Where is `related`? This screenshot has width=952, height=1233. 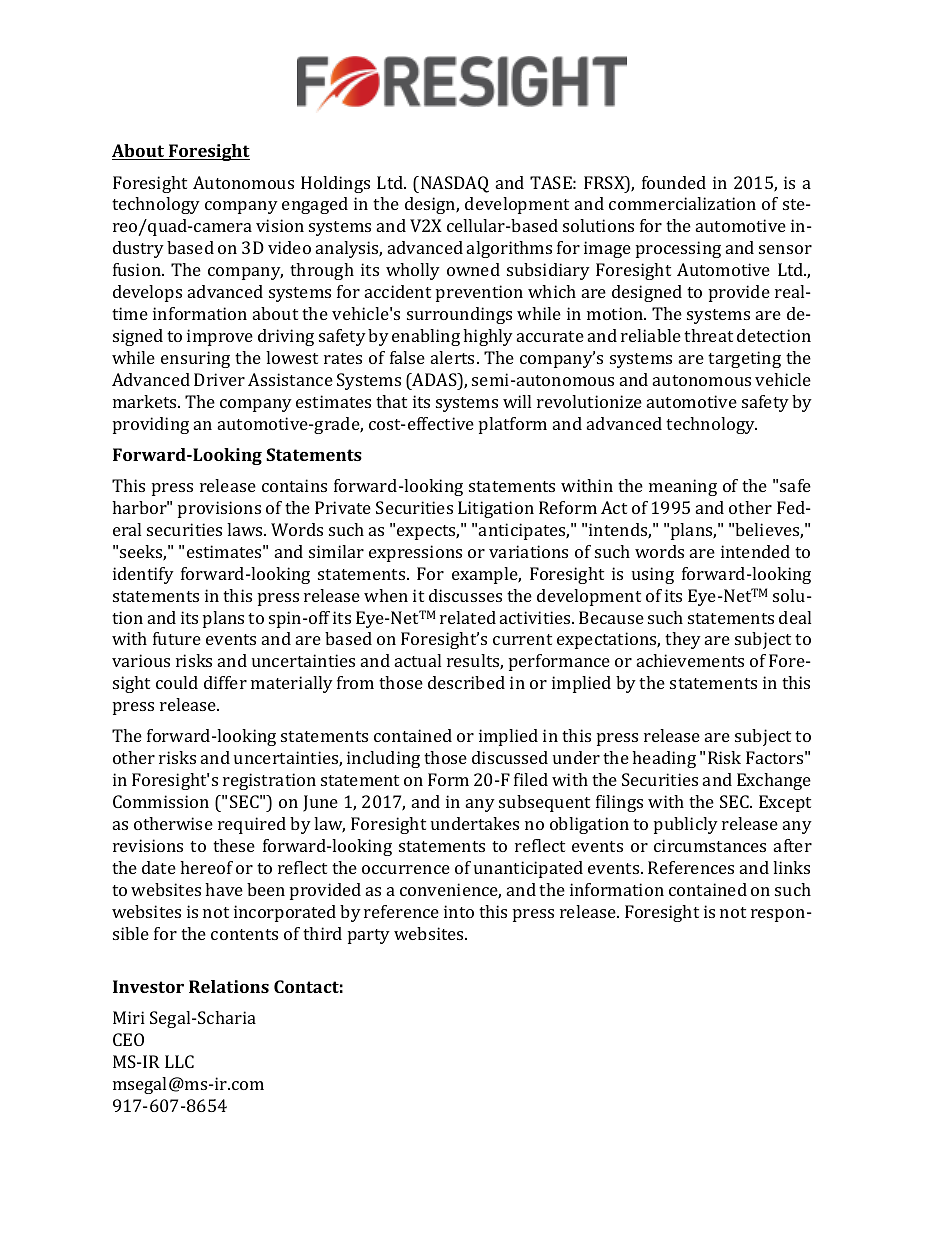 related is located at coordinates (468, 617).
